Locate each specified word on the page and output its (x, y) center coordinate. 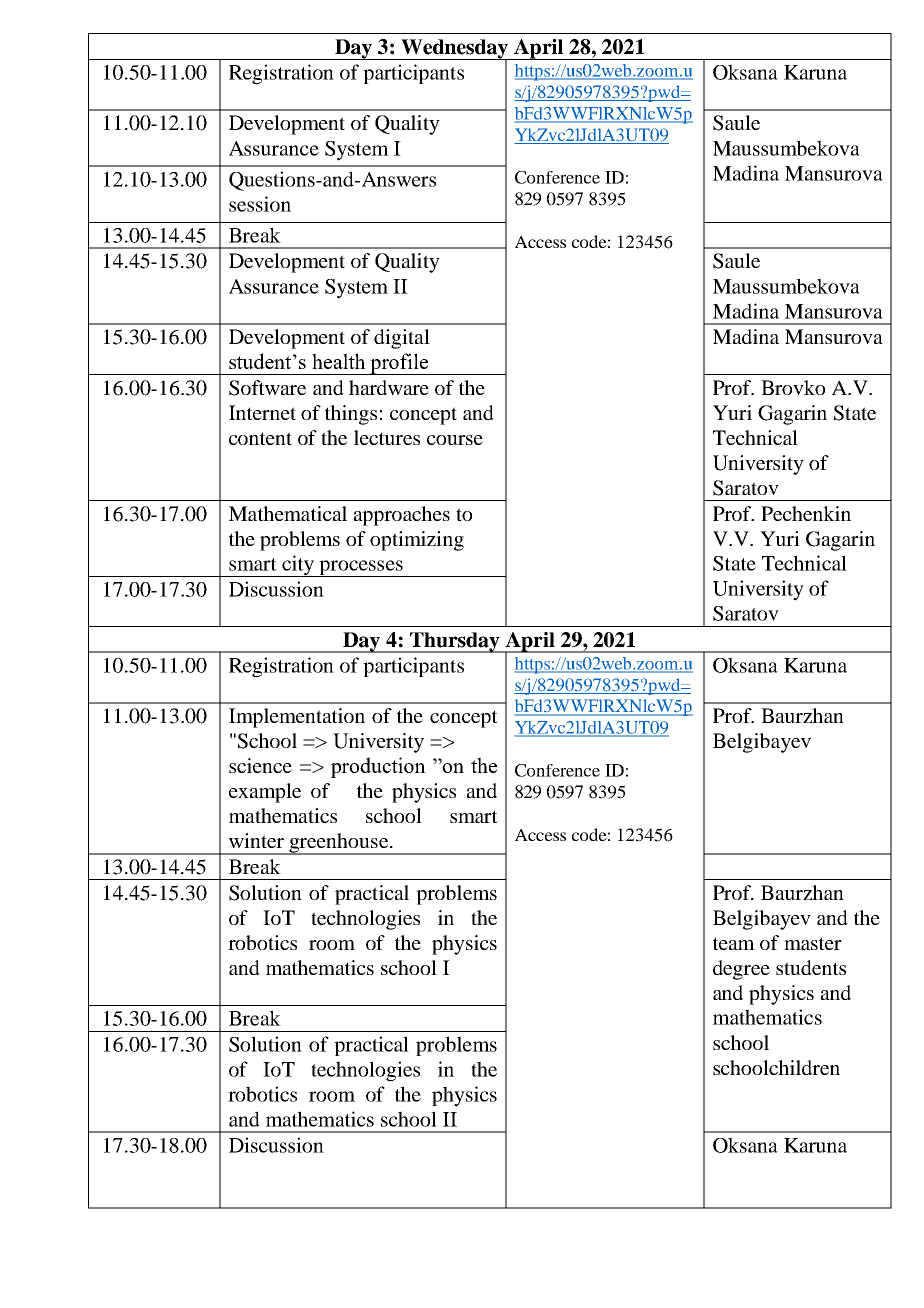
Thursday (455, 642)
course (455, 440)
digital (402, 339)
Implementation (297, 718)
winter (256, 840)
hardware (389, 387)
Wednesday (455, 50)
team (734, 943)
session (260, 204)
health (339, 361)
